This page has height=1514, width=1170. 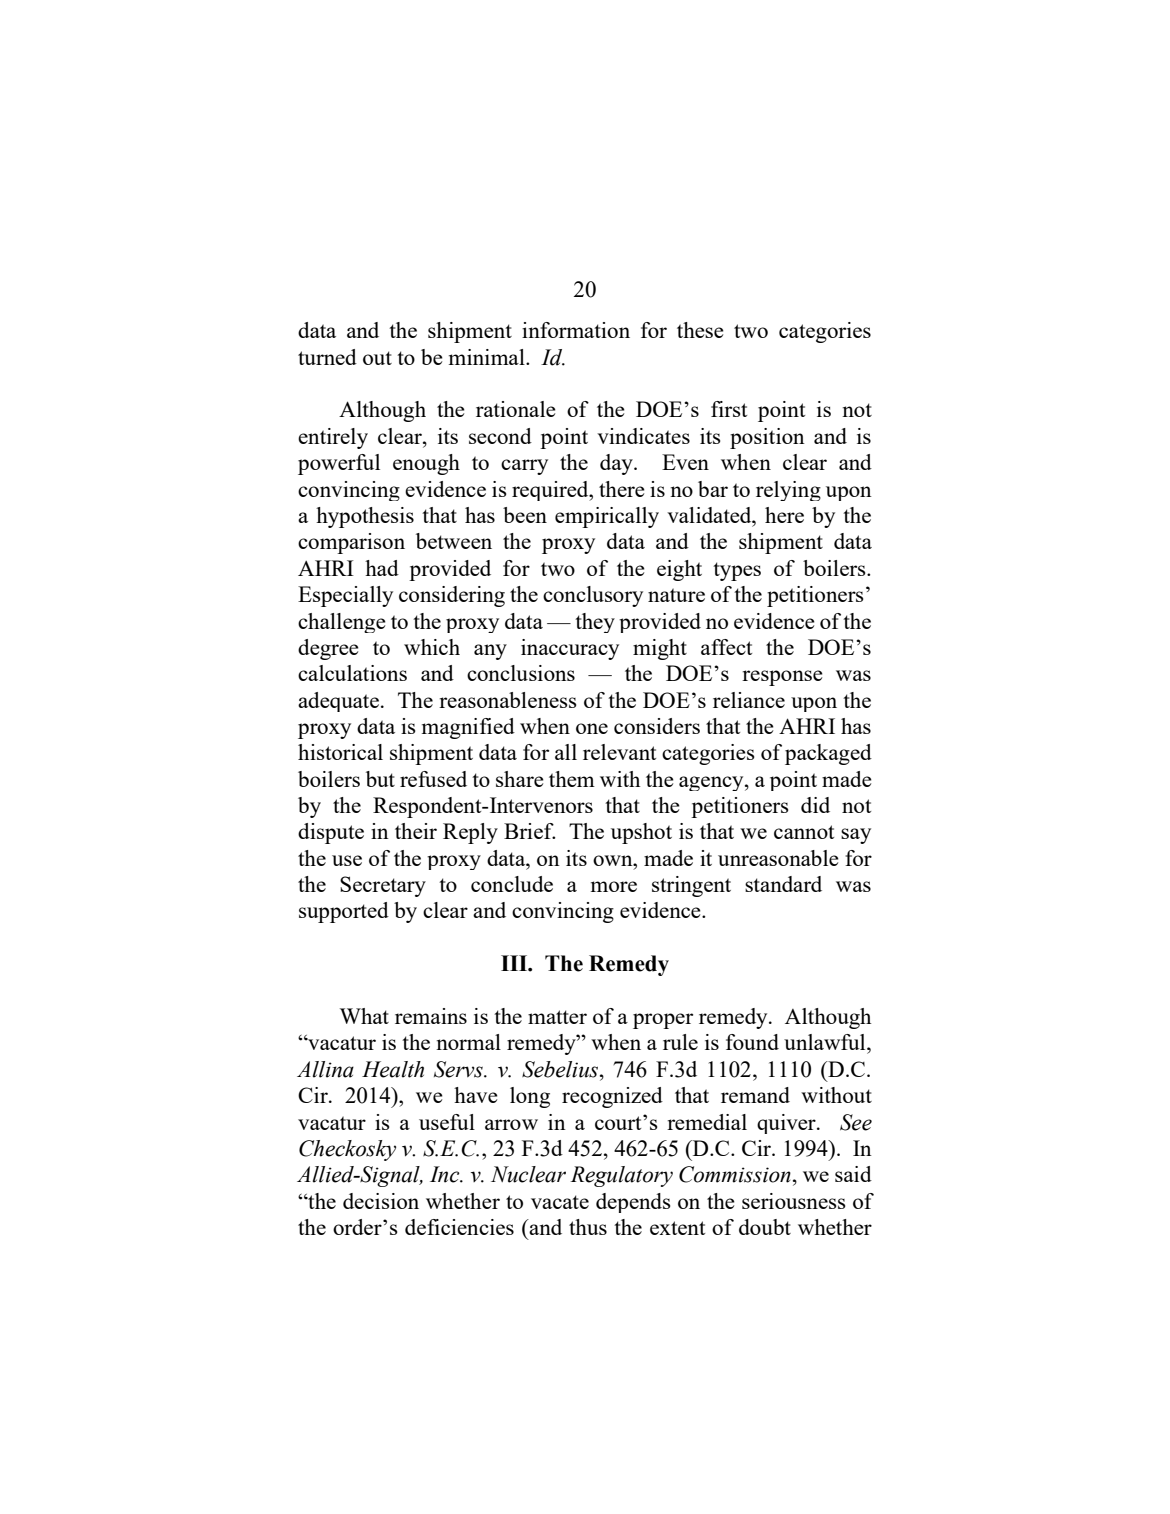 I want to click on did, so click(x=815, y=805).
